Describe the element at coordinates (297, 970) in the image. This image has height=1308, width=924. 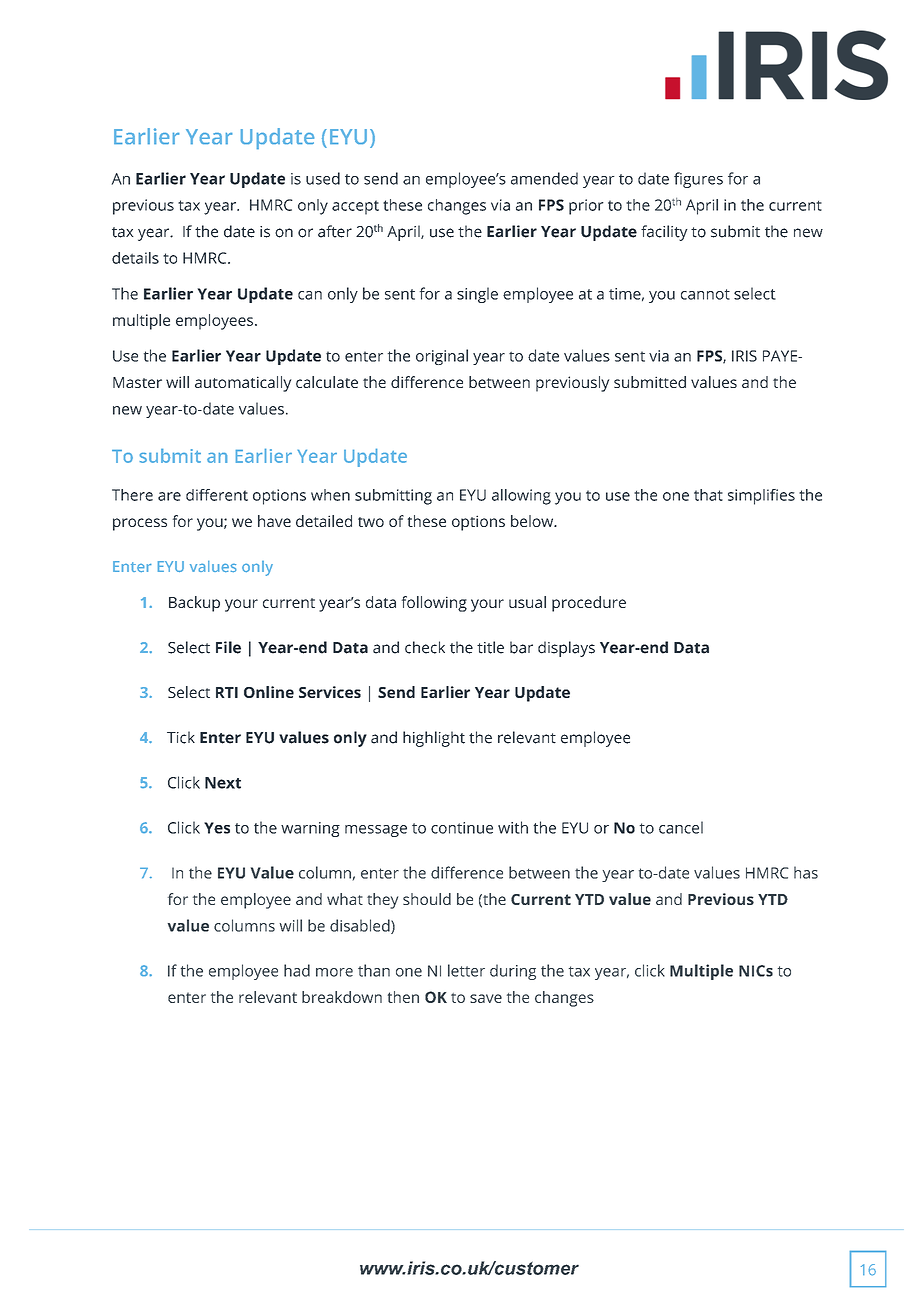
I see `had` at that location.
